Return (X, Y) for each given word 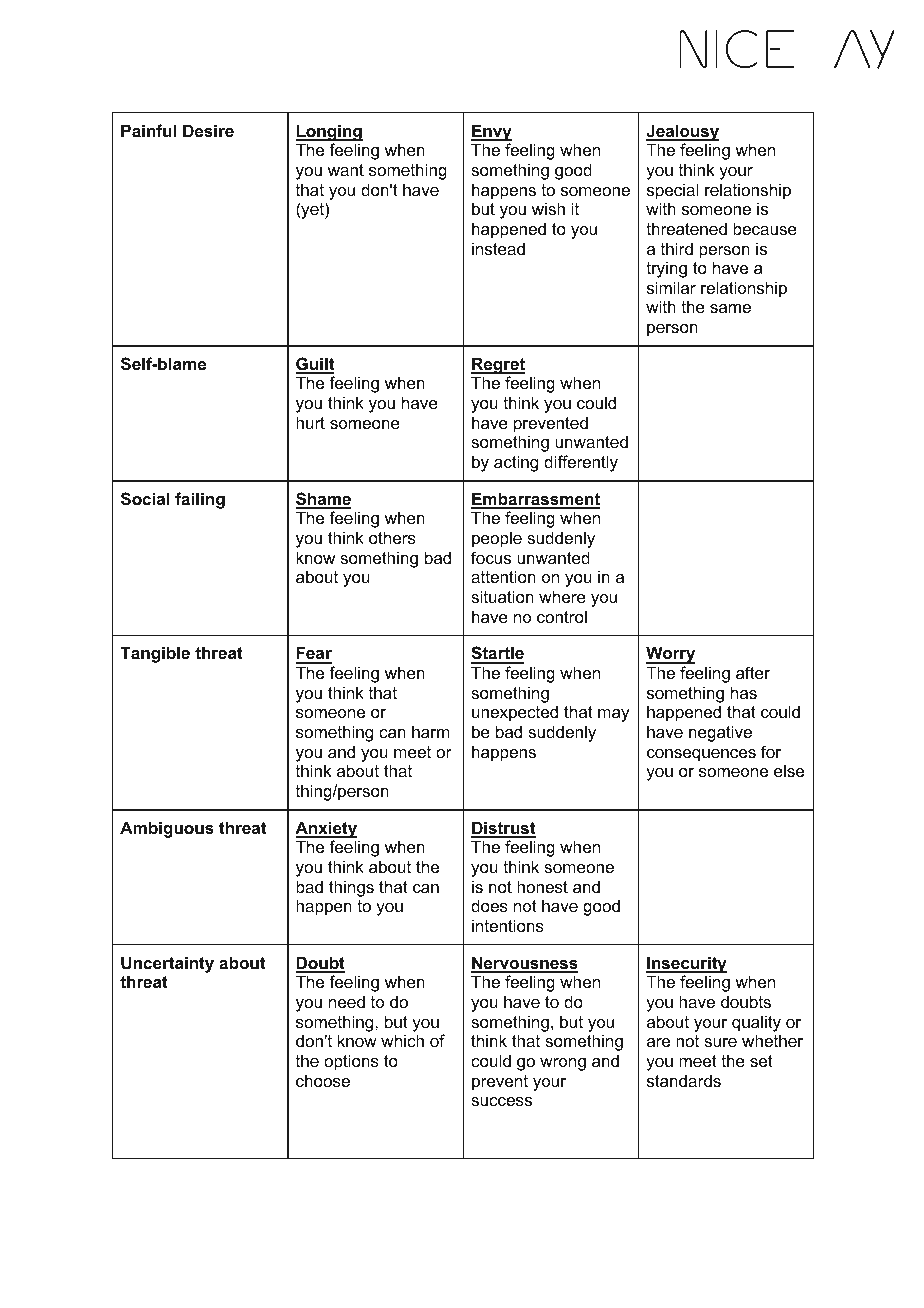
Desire (208, 130)
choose (323, 1080)
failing (200, 500)
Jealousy (682, 132)
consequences (701, 755)
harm (430, 731)
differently (581, 463)
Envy (491, 132)
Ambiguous (167, 829)
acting (516, 463)
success (501, 1101)
